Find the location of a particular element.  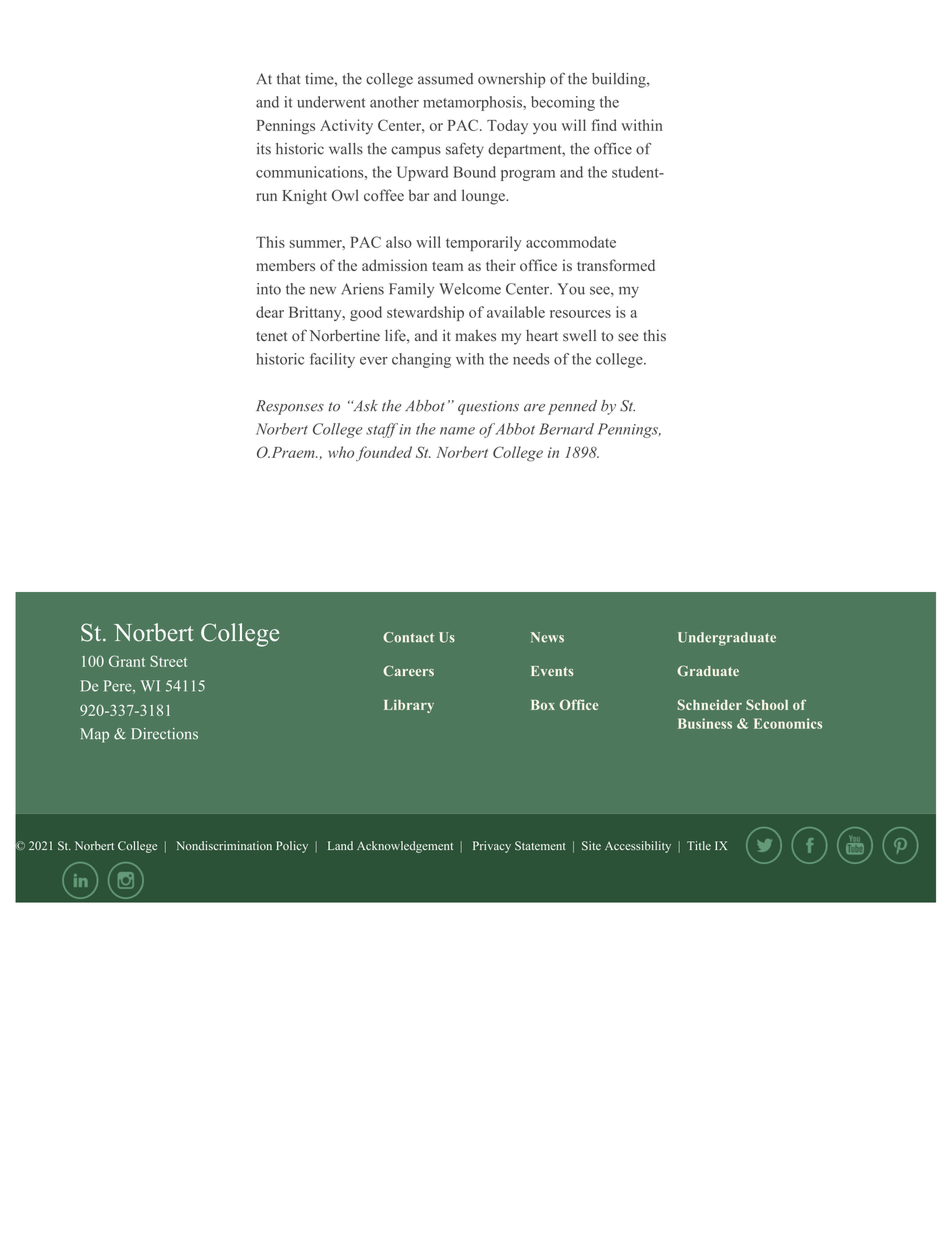

Nondiscrimination is located at coordinates (224, 845).
